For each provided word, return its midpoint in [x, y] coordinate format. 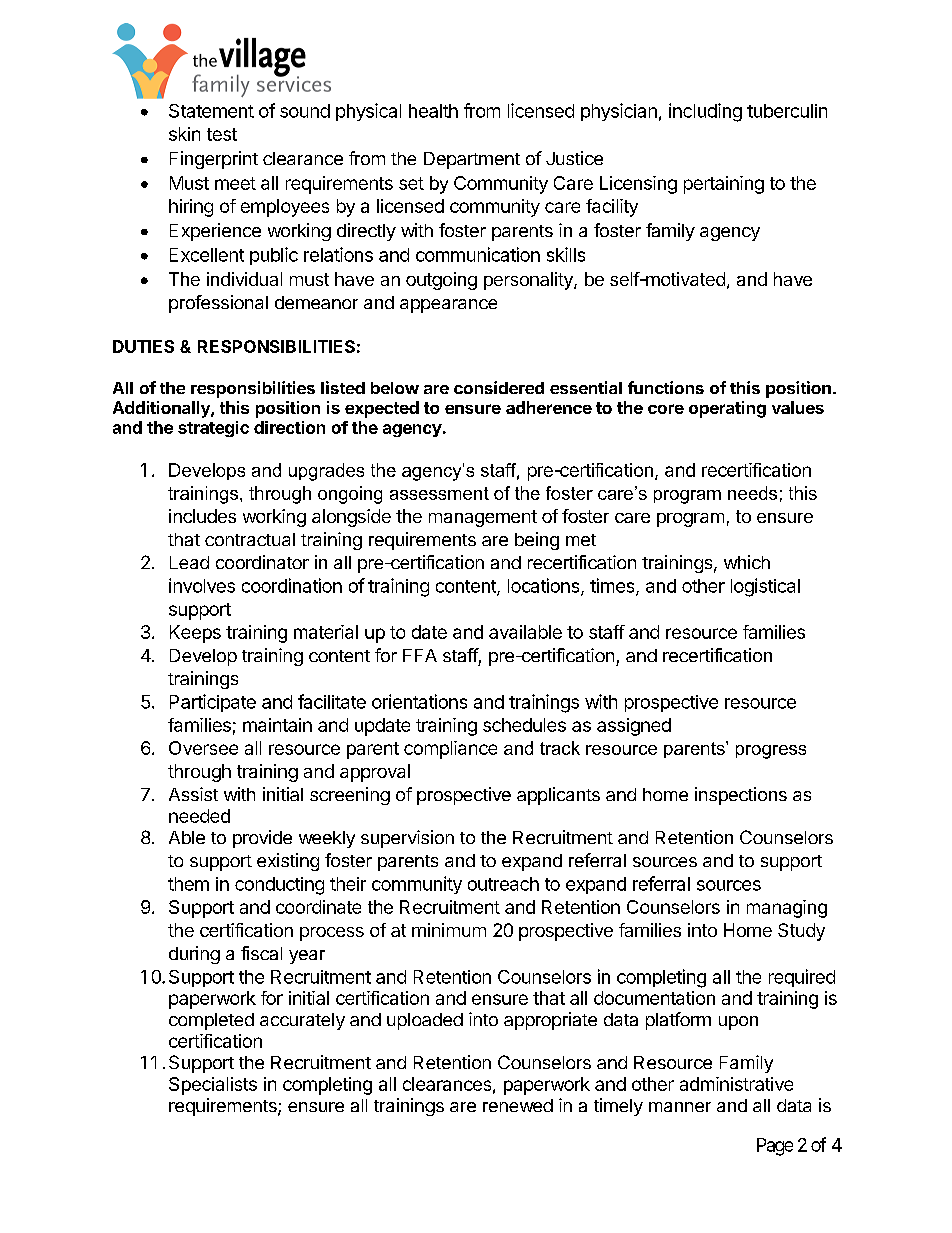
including [705, 112]
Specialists [213, 1086]
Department [472, 160]
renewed [518, 1105]
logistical [765, 587]
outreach [503, 884]
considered [499, 387]
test [222, 134]
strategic [213, 429]
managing [787, 909]
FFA [420, 655]
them [188, 884]
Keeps [195, 634]
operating [727, 409]
